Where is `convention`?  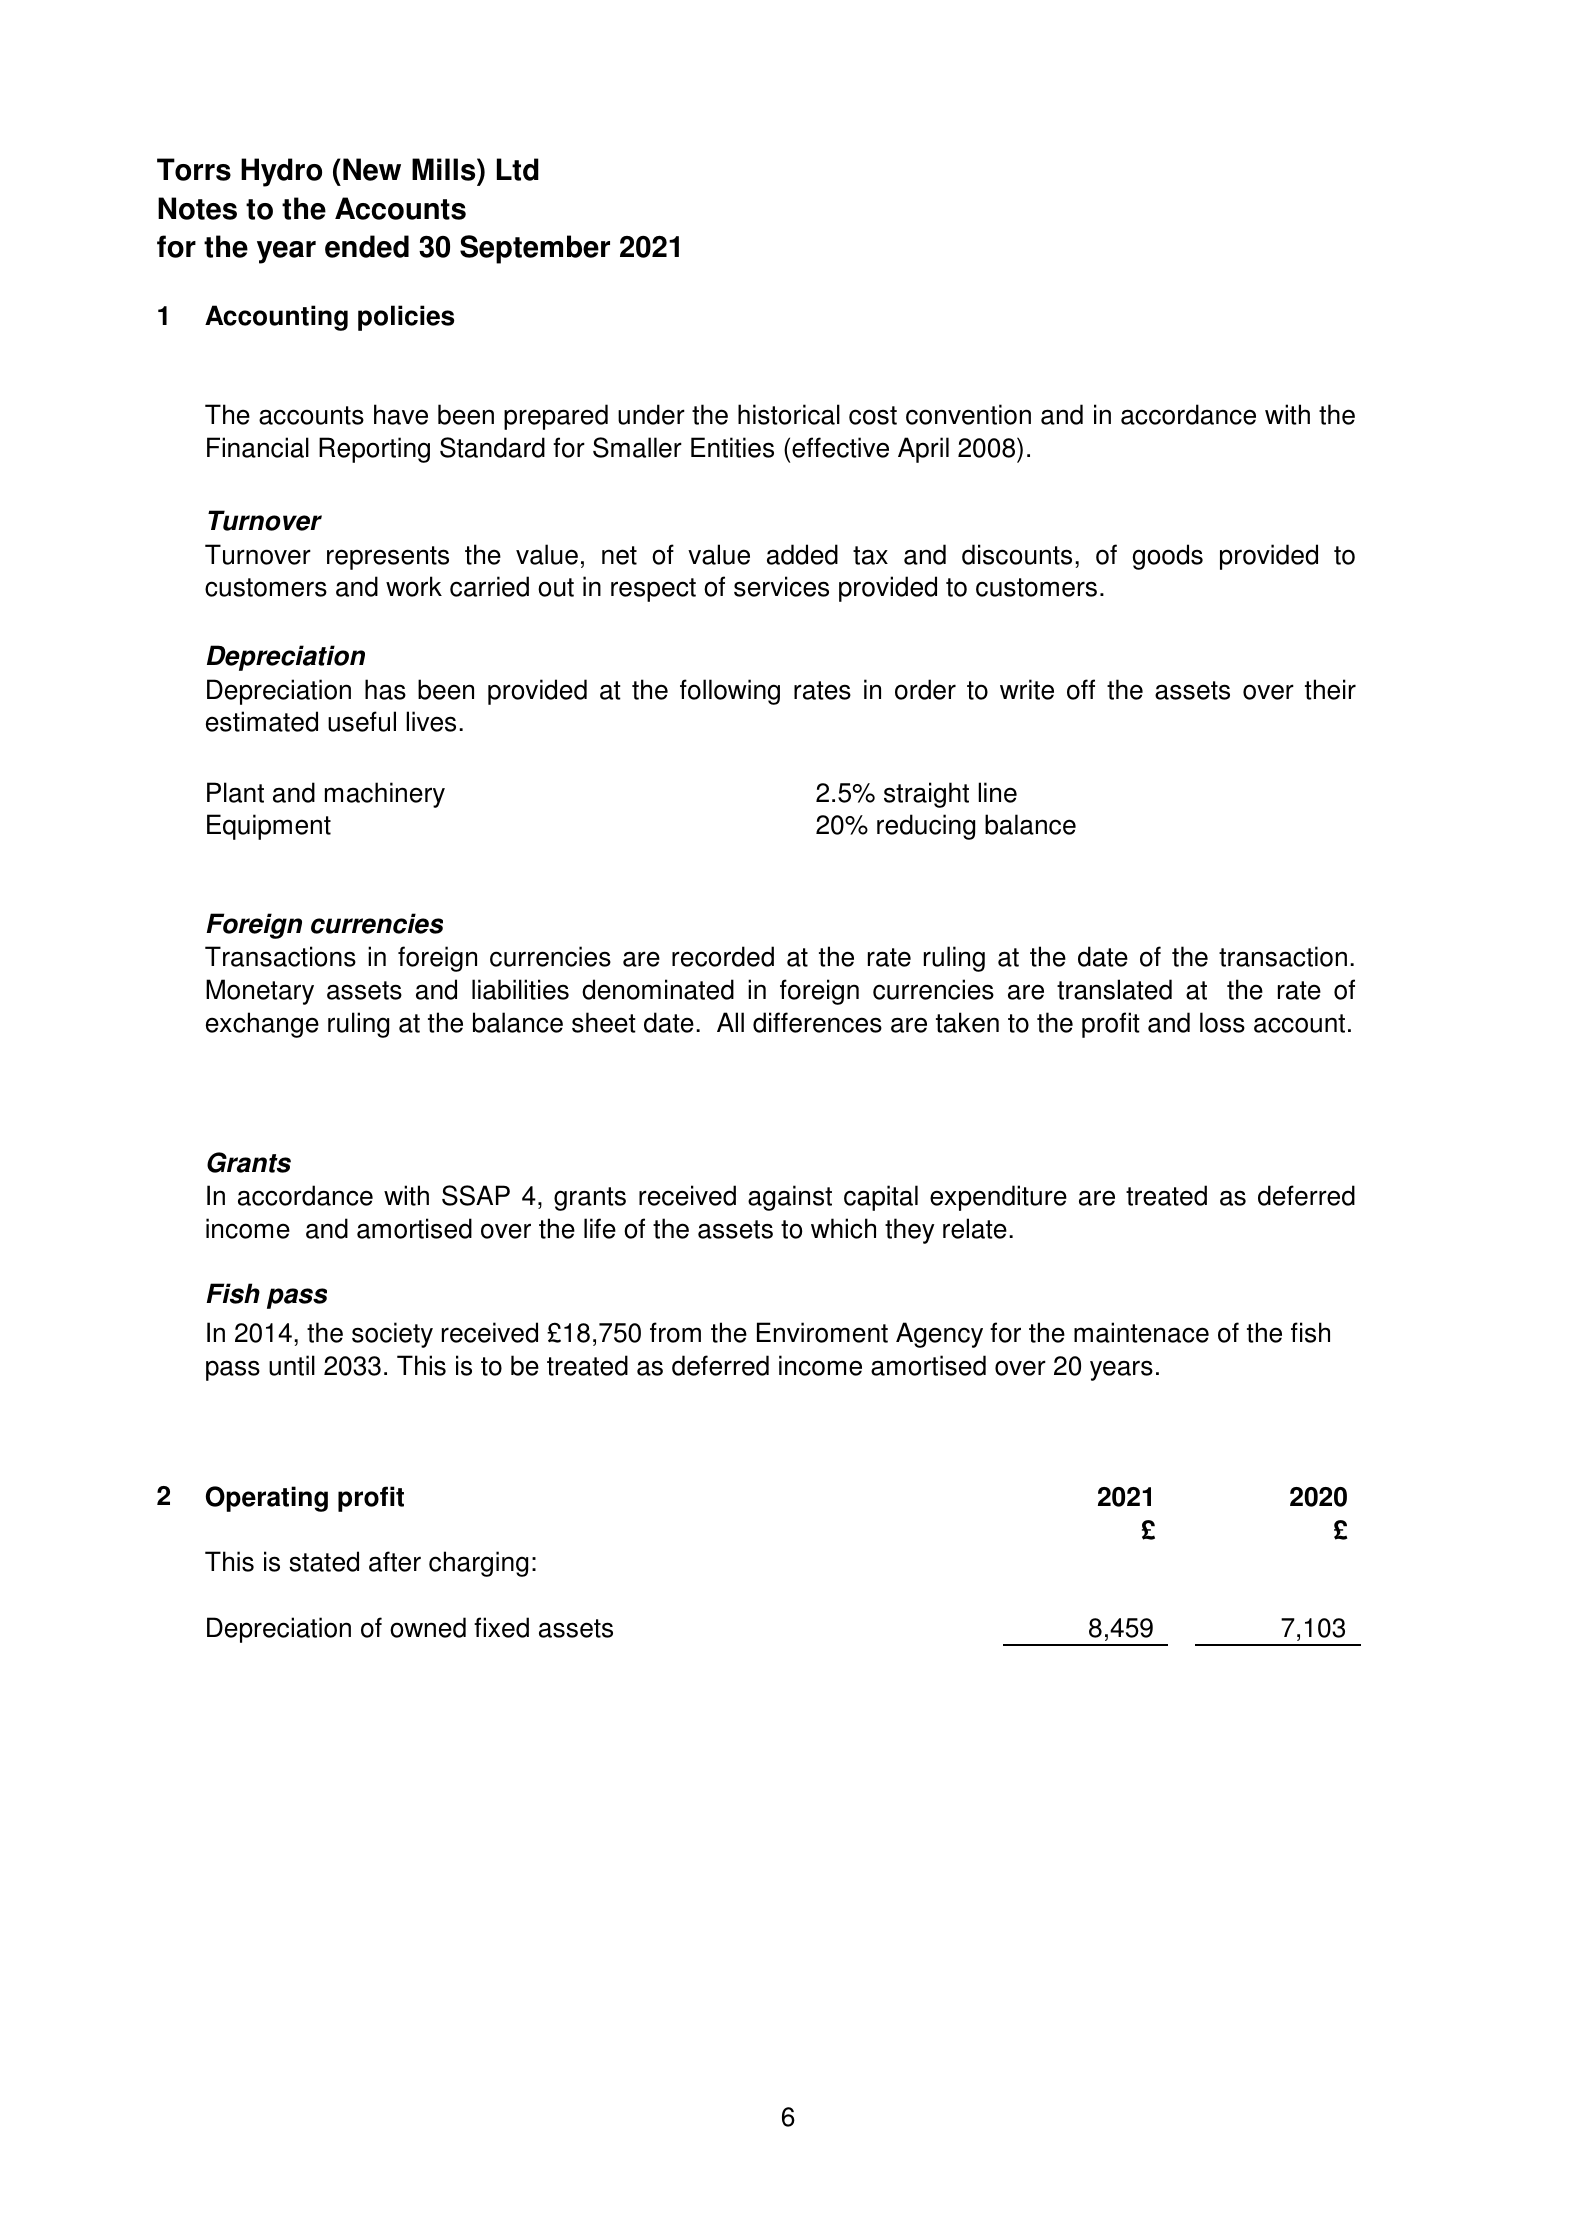 convention is located at coordinates (968, 414).
